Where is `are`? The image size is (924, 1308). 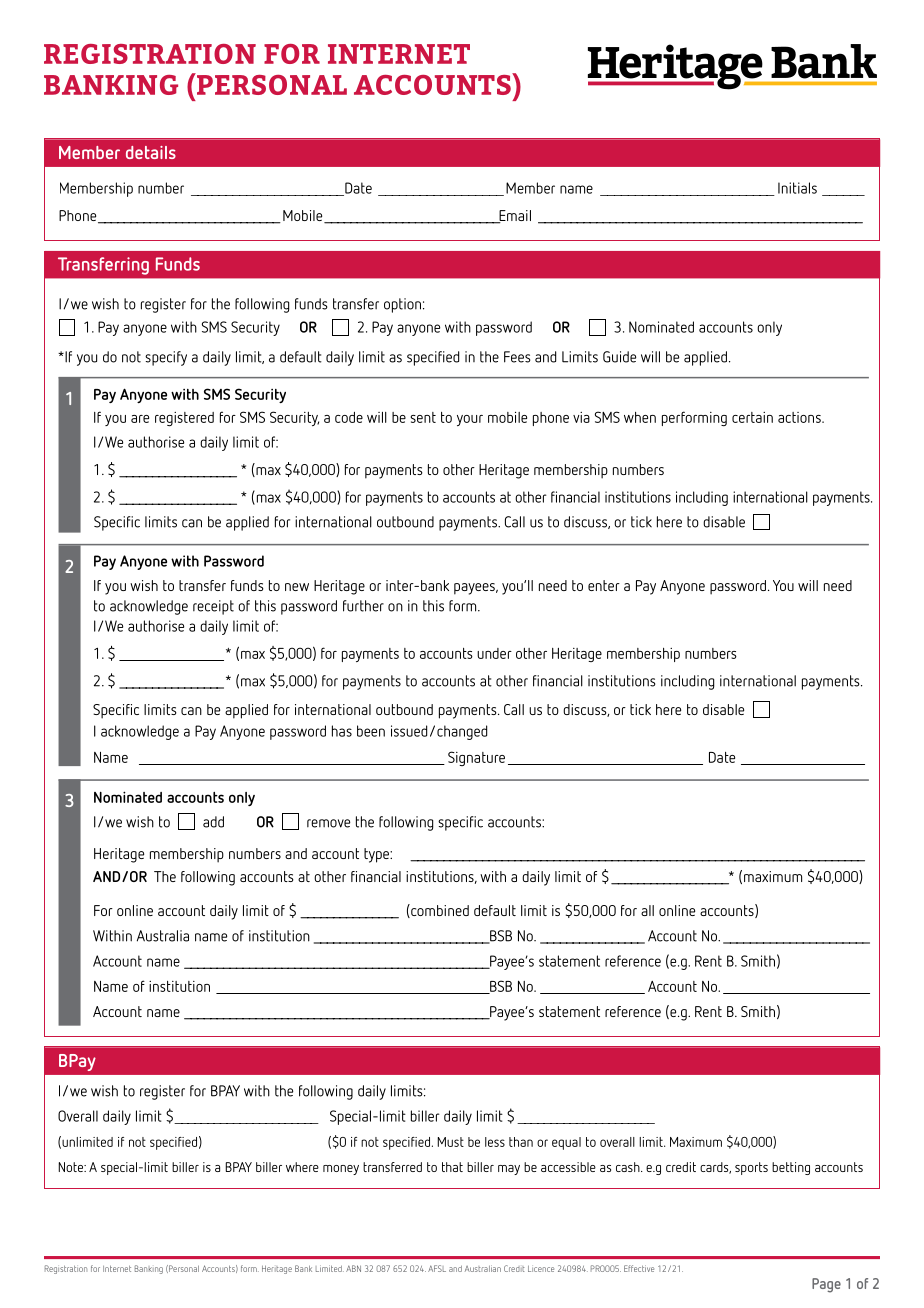
are is located at coordinates (140, 419).
